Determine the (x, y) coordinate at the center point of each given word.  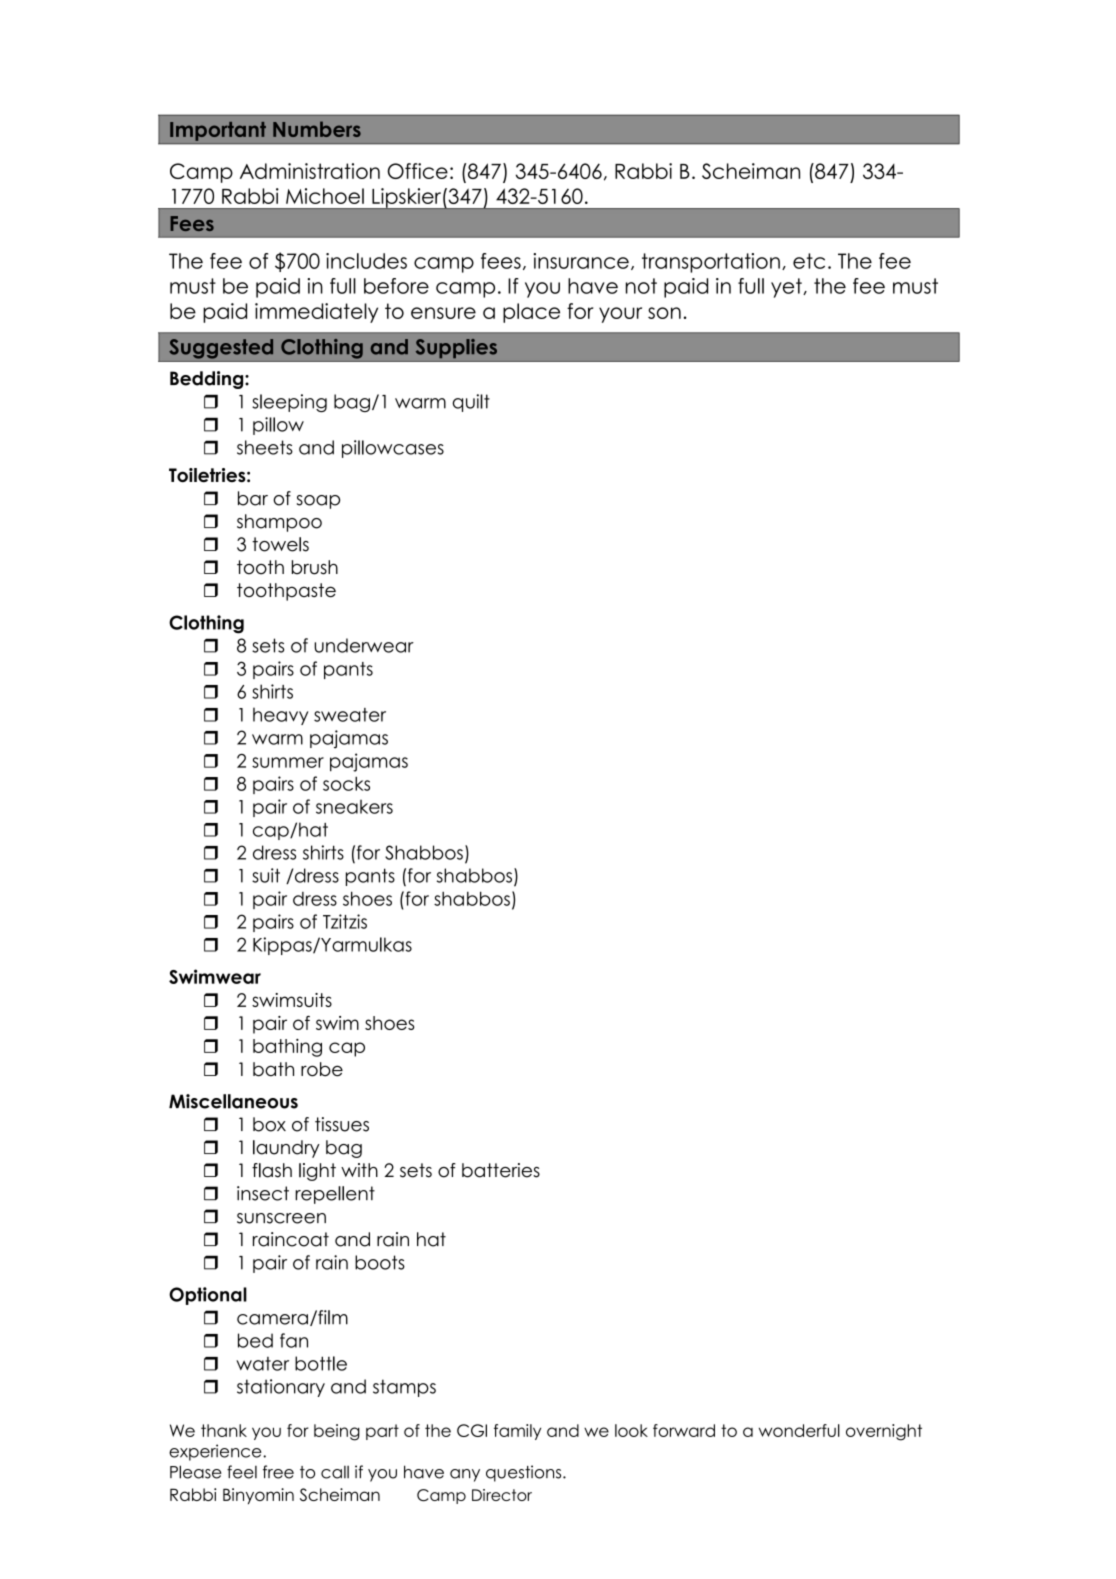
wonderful (799, 1430)
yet (787, 288)
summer (288, 762)
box (269, 1124)
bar (253, 498)
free (278, 1472)
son (664, 313)
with (359, 1170)
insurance (581, 261)
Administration (310, 171)
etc (809, 261)
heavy (280, 716)
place (531, 313)
